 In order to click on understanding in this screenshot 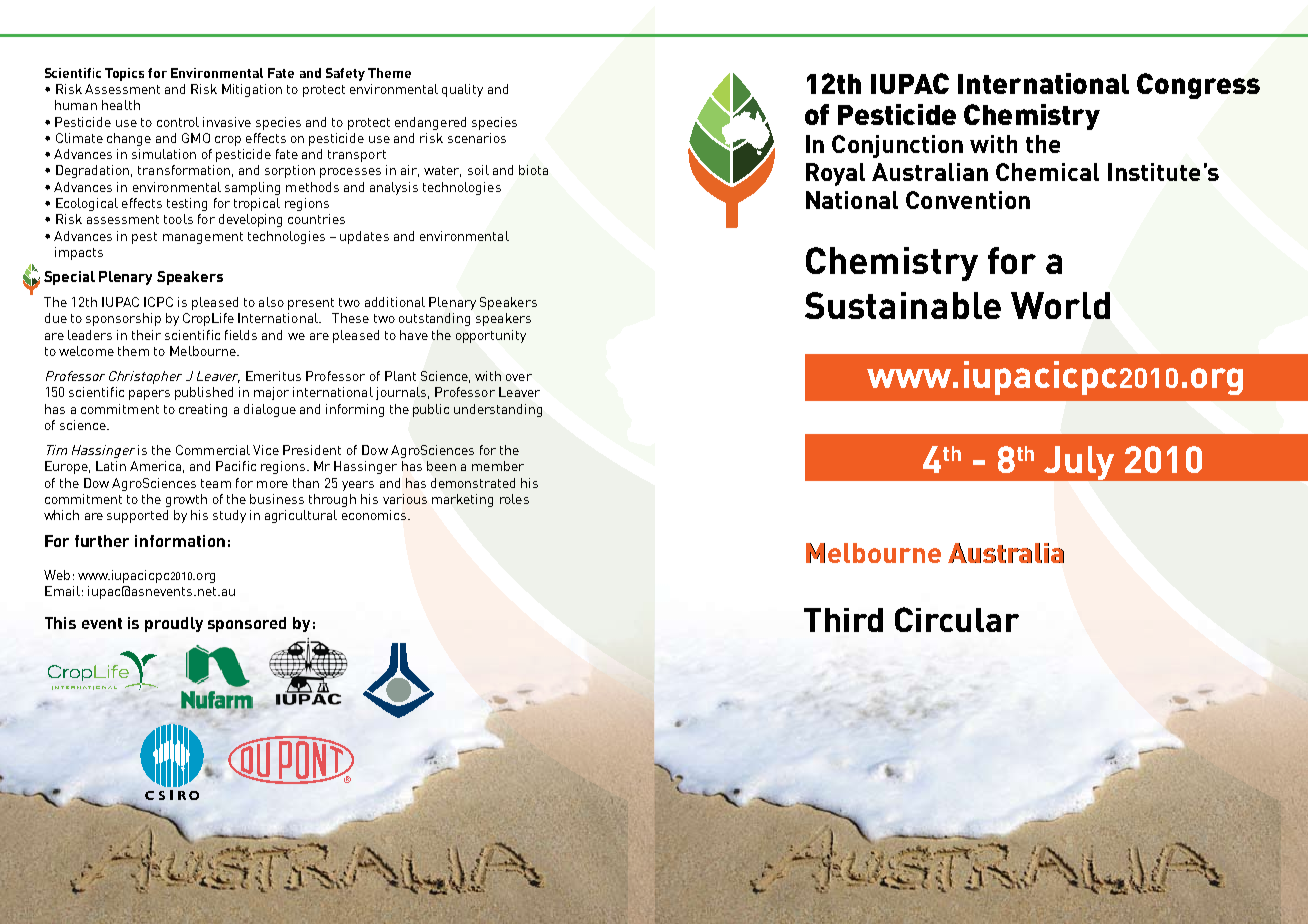, I will do `click(498, 410)`.
